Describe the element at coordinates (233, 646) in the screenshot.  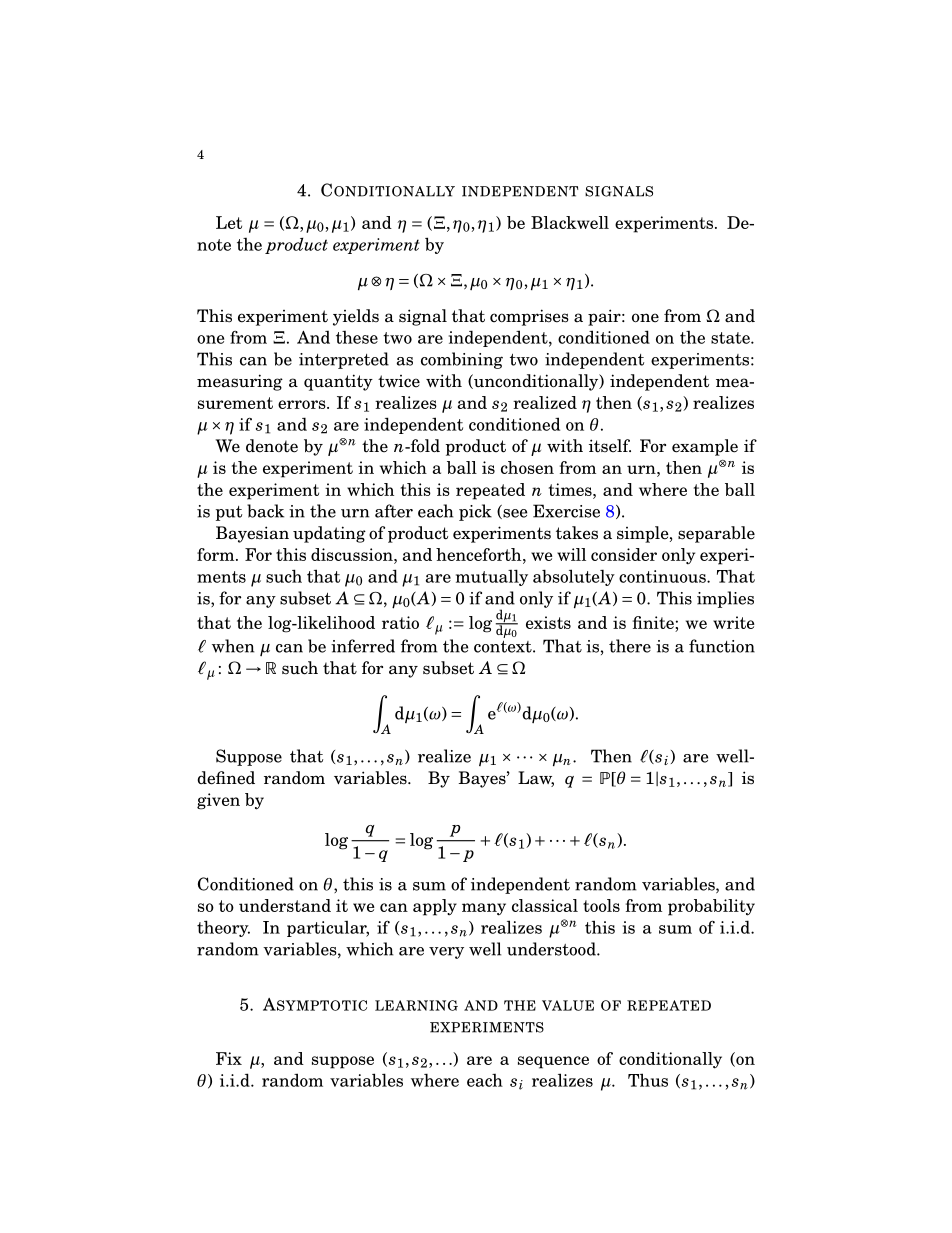
I see `when` at that location.
